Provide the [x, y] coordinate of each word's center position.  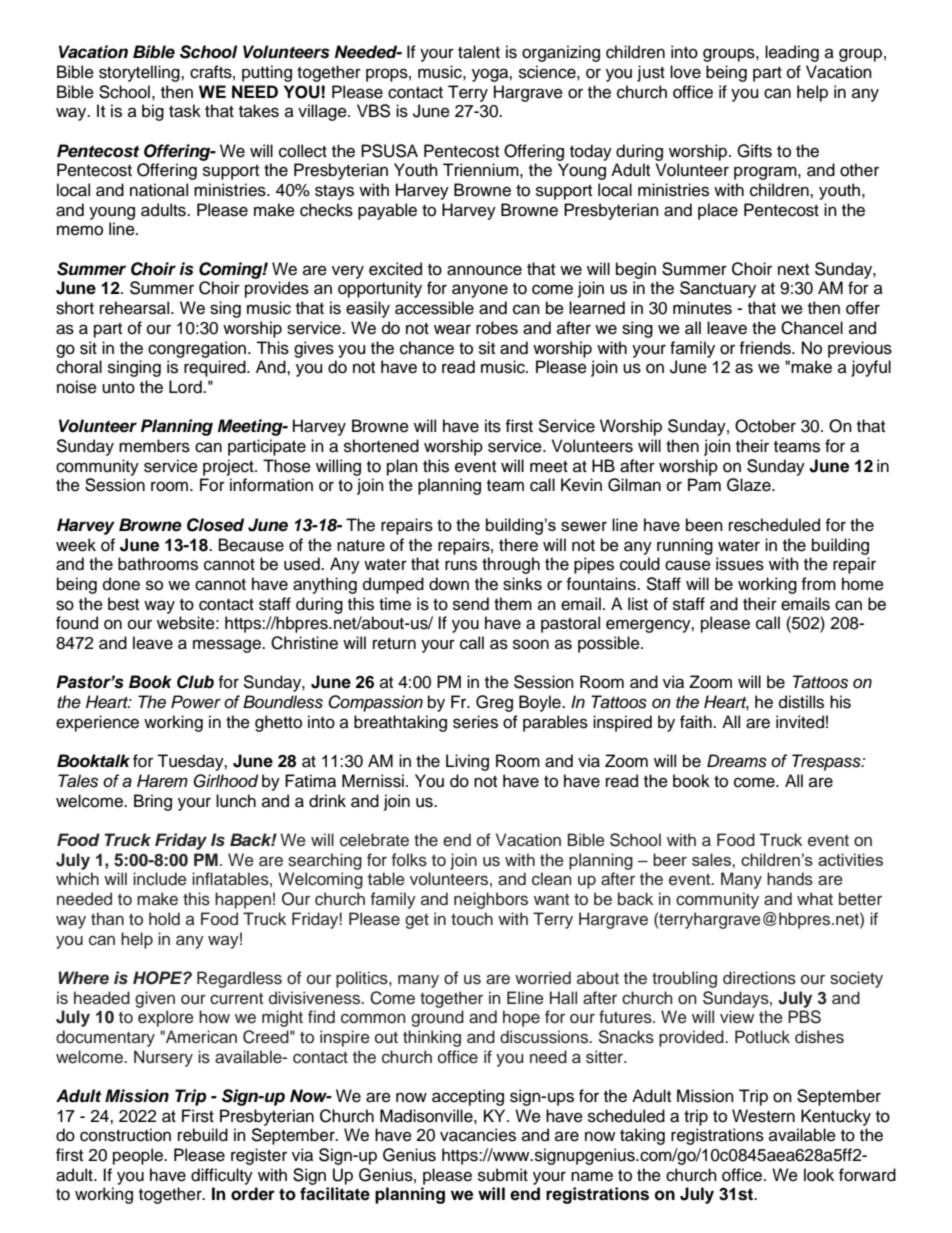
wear [452, 329]
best [123, 604]
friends [766, 348]
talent [479, 52]
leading [792, 53]
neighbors [491, 900]
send [471, 604]
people [139, 1156]
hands [790, 879]
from [818, 584]
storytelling [140, 73]
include [160, 879]
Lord [186, 387]
